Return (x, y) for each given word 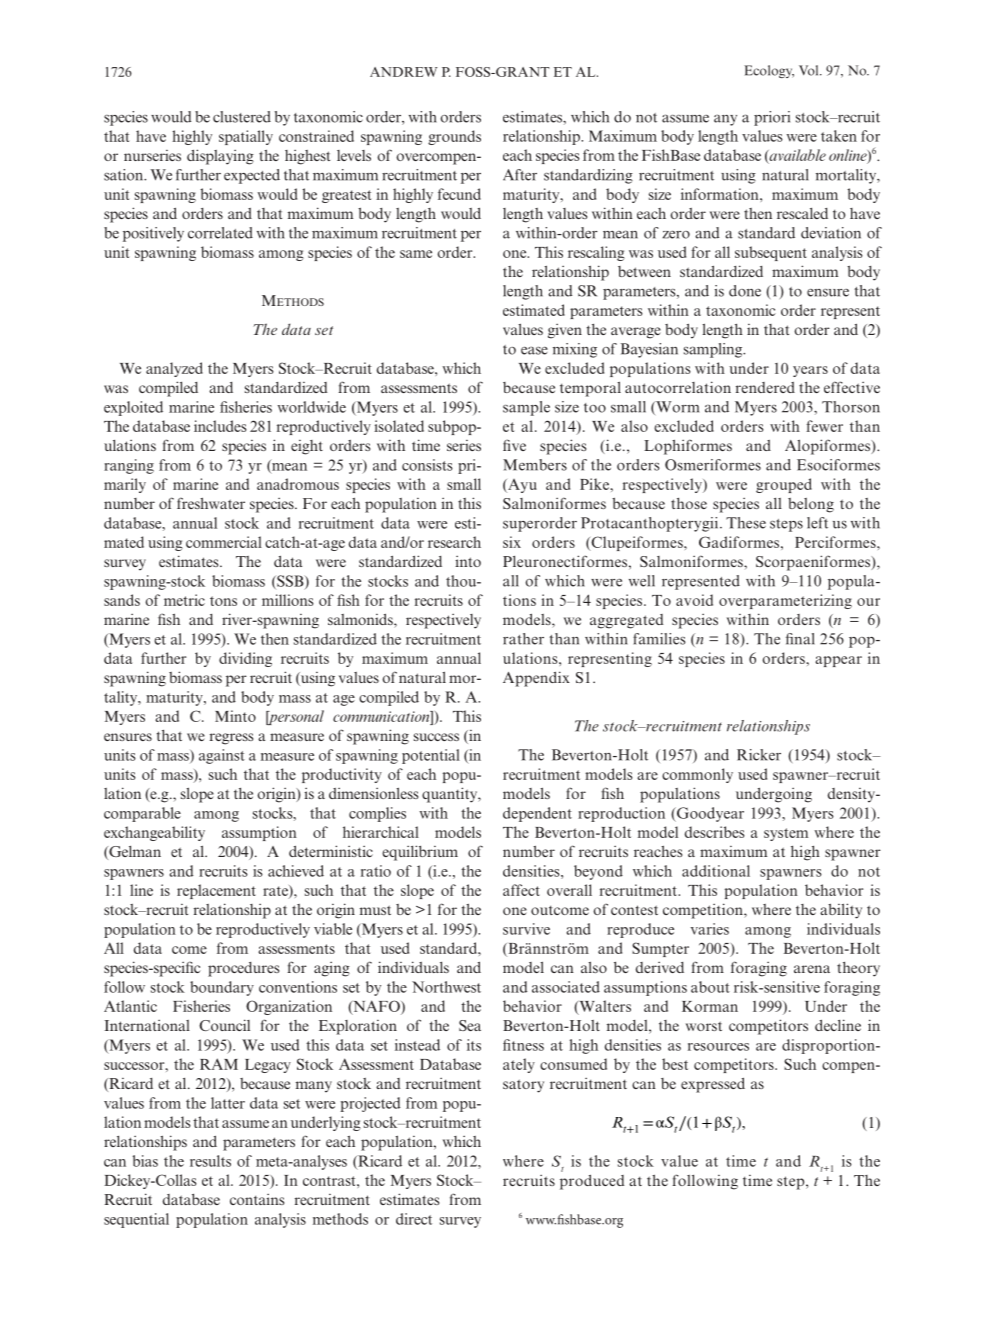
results (210, 1161)
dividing (245, 659)
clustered (242, 117)
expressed (713, 1085)
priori (772, 118)
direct (414, 1219)
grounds (454, 137)
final (800, 639)
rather (523, 639)
